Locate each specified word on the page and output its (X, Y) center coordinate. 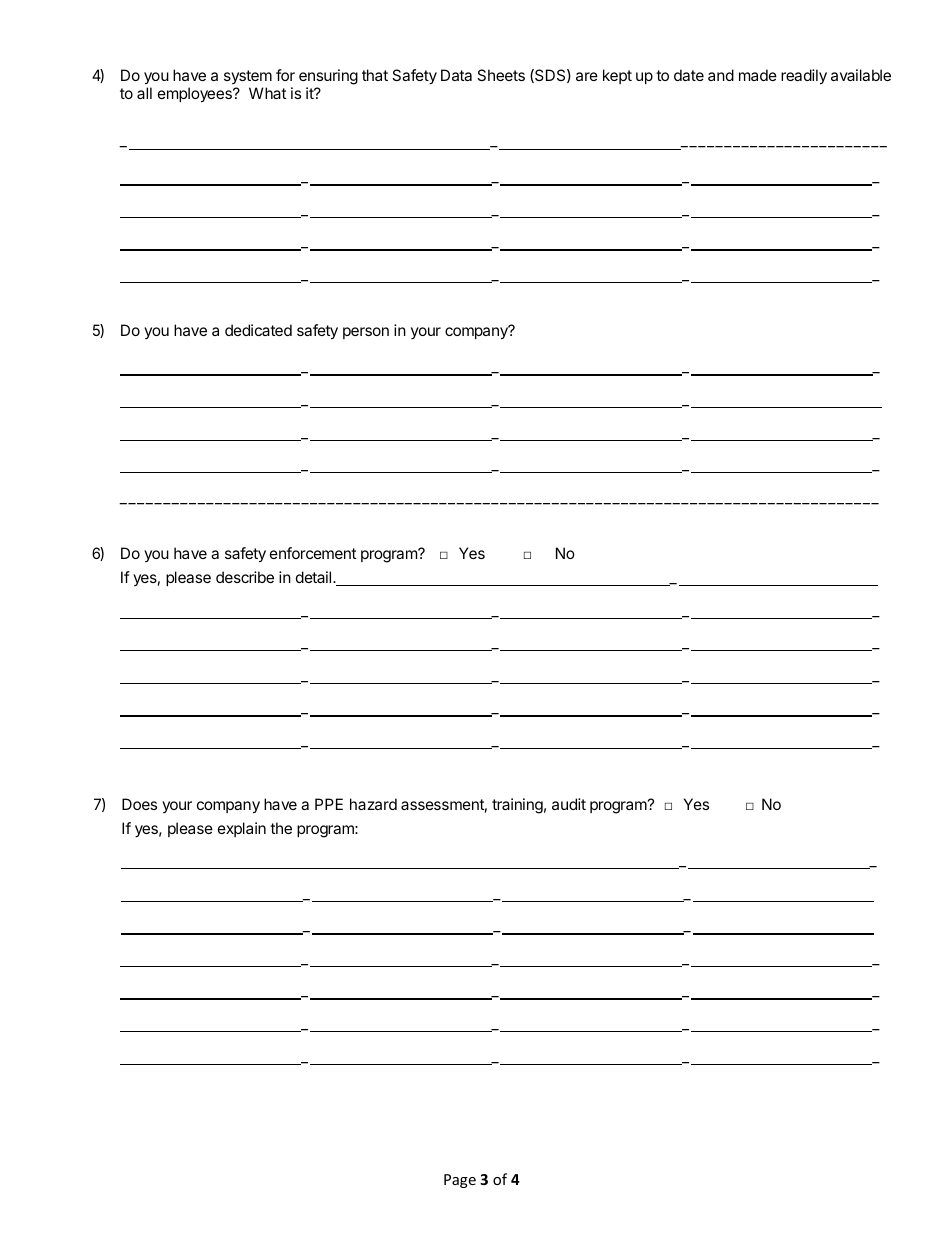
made (758, 75)
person (366, 333)
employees (196, 95)
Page (460, 1181)
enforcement (313, 553)
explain (242, 829)
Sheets (501, 75)
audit (569, 804)
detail (315, 577)
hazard (373, 804)
